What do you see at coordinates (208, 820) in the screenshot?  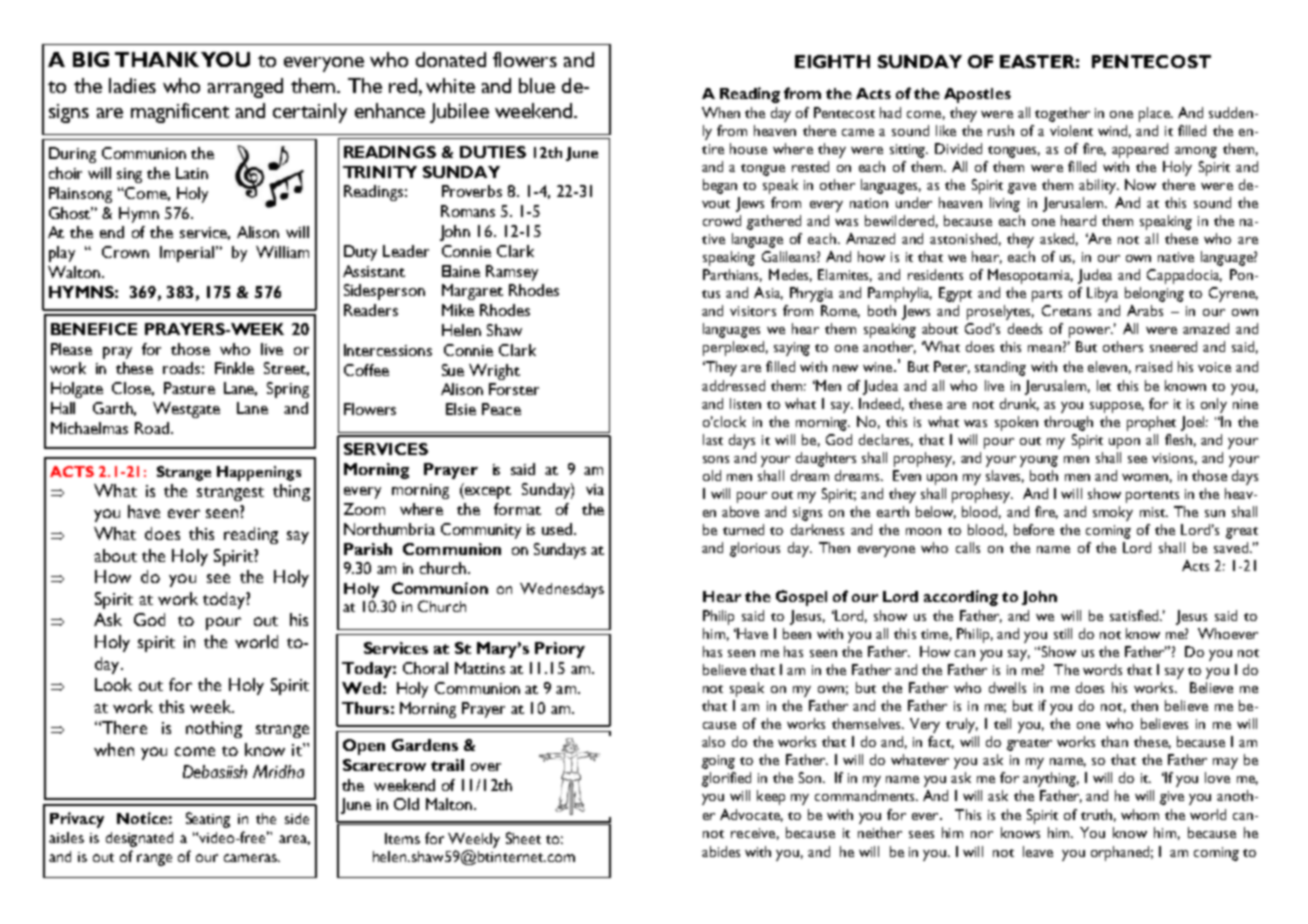 I see `Seating` at bounding box center [208, 820].
